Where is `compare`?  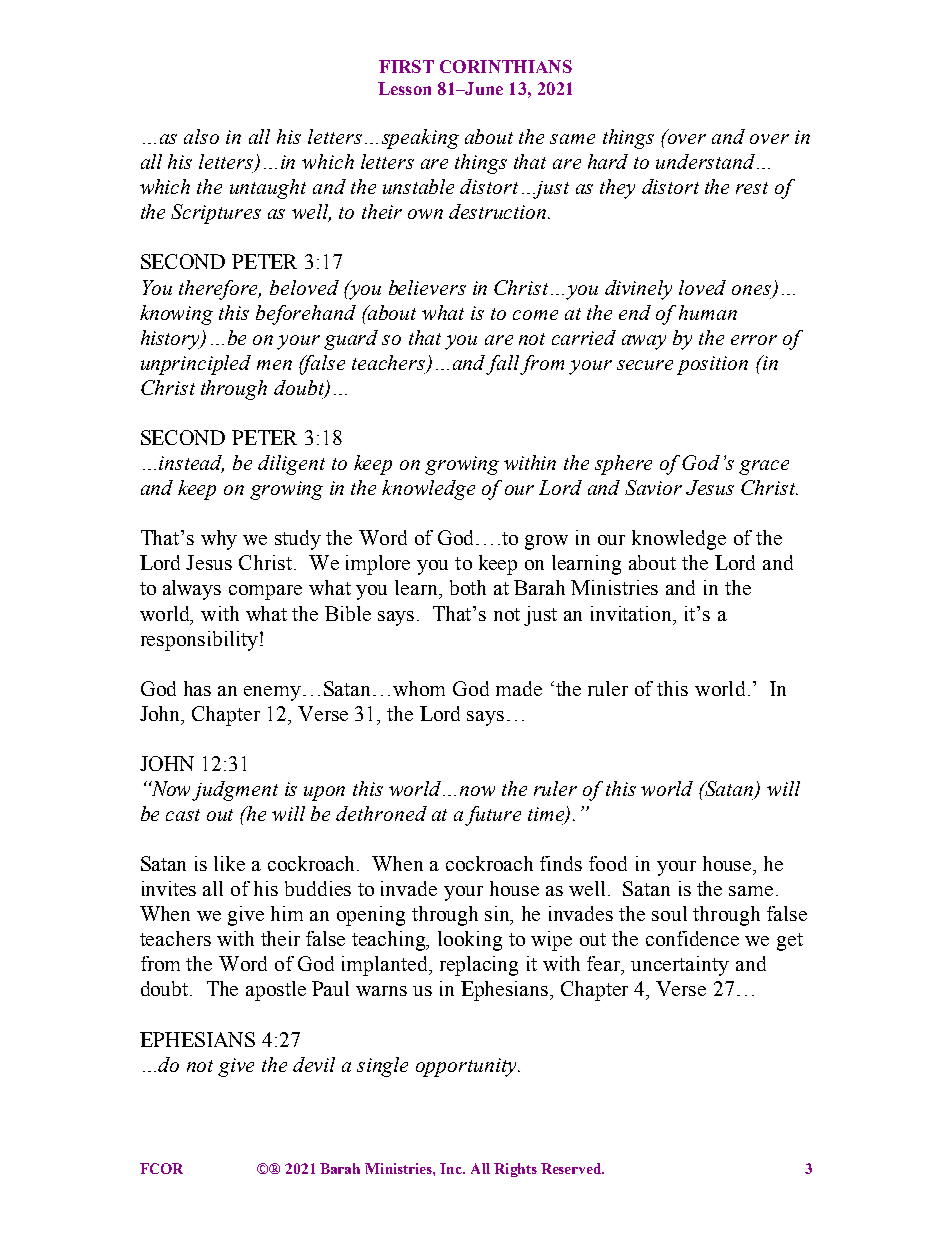 compare is located at coordinates (265, 592).
